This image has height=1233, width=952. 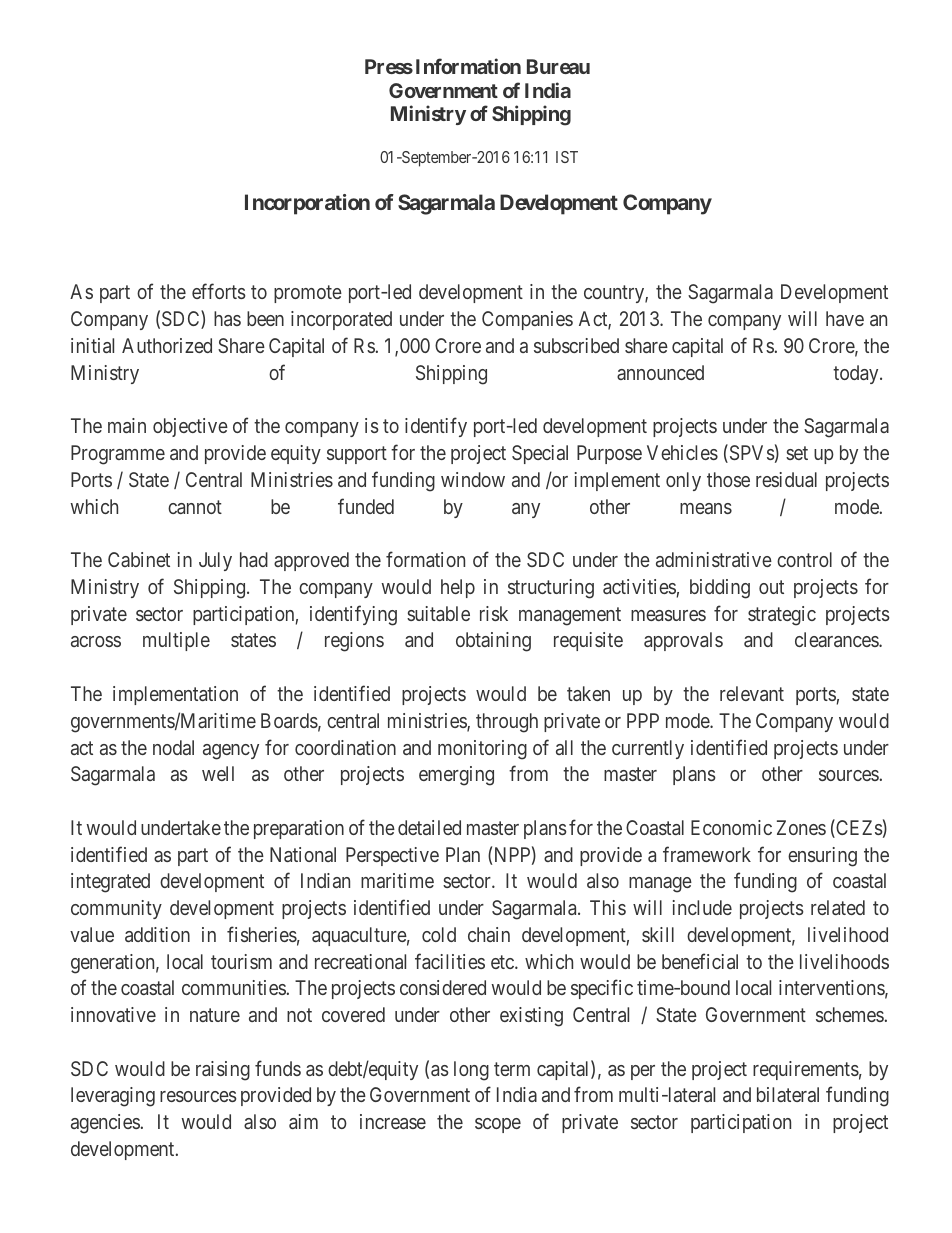 I want to click on raising, so click(x=223, y=1071).
